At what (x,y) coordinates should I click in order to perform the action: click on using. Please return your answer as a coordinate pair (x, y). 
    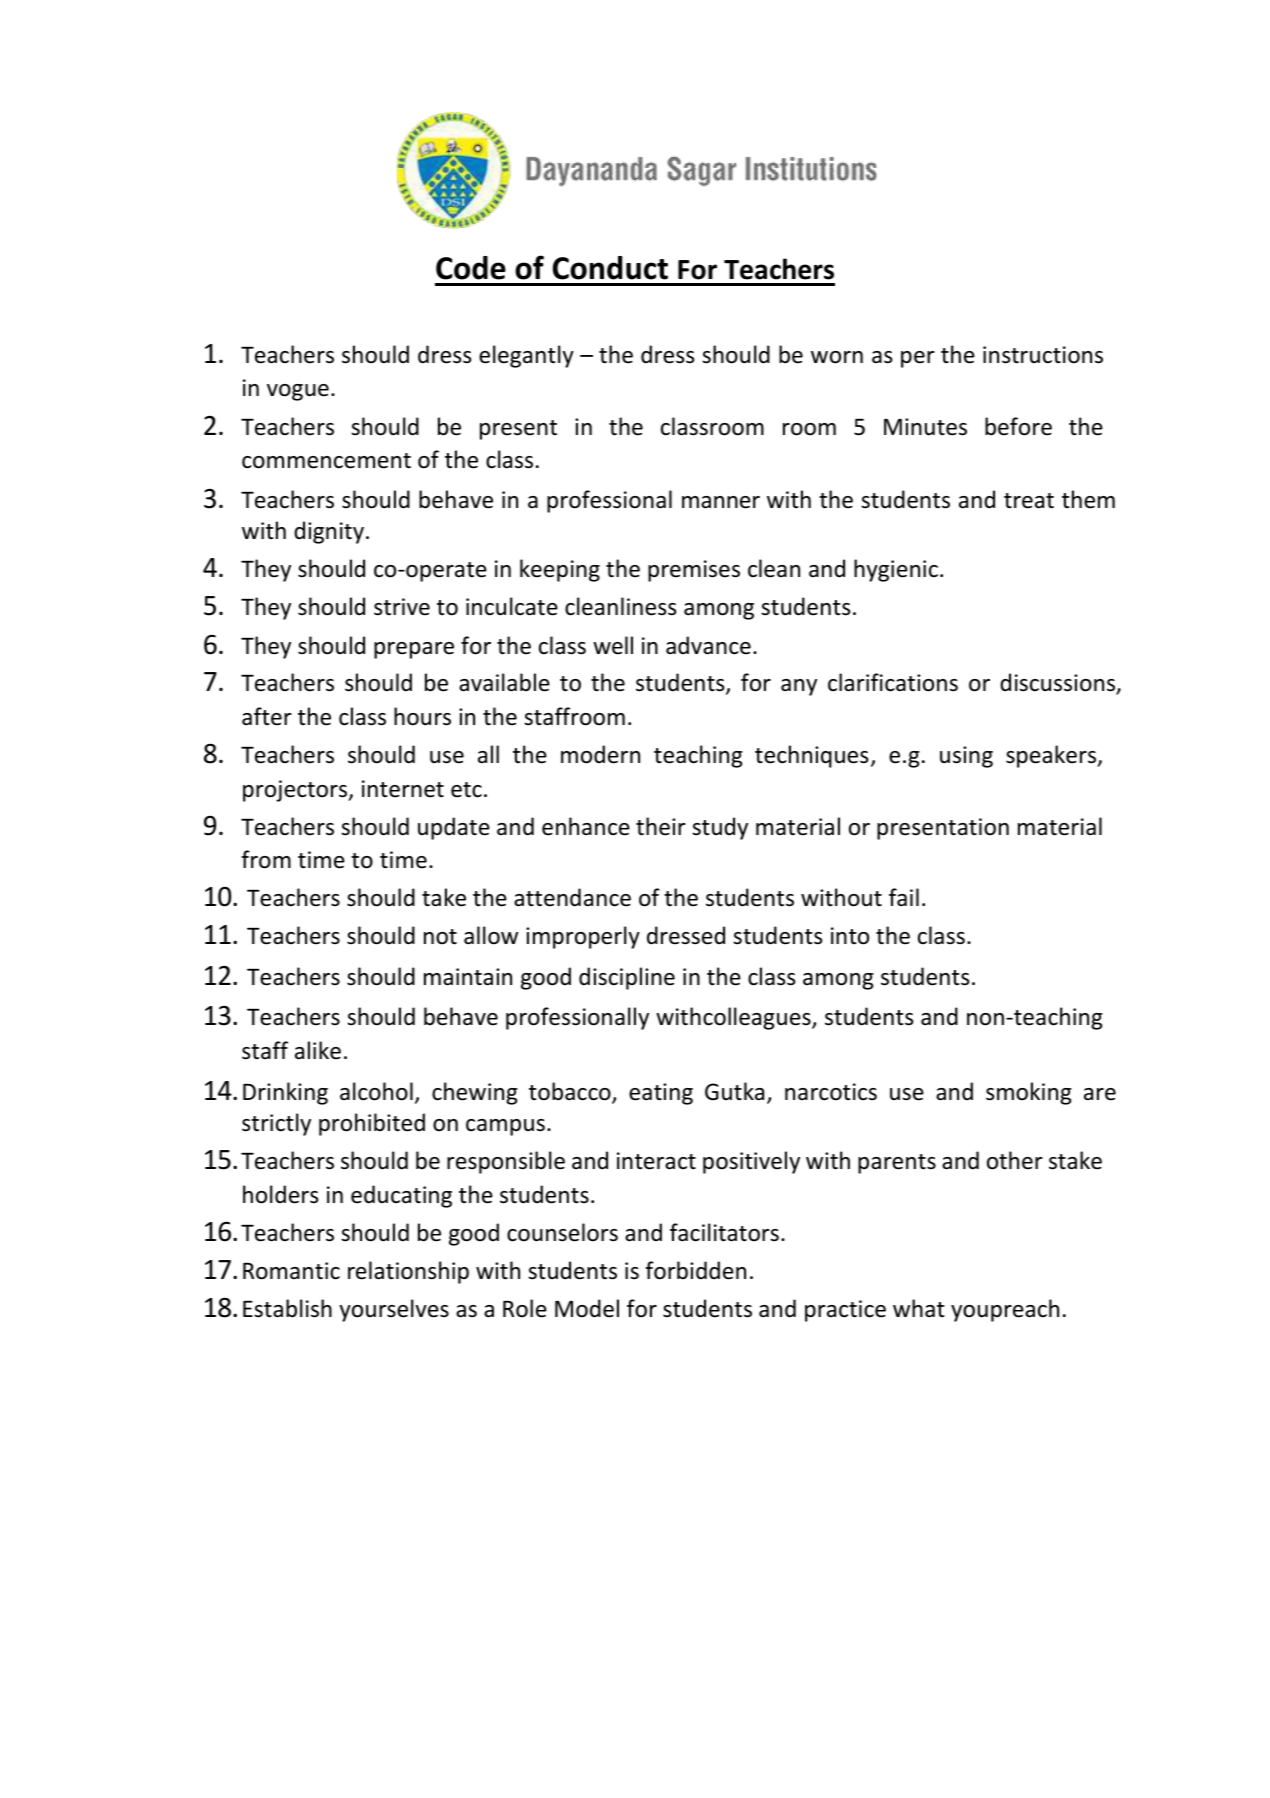
    Looking at the image, I should click on (966, 757).
